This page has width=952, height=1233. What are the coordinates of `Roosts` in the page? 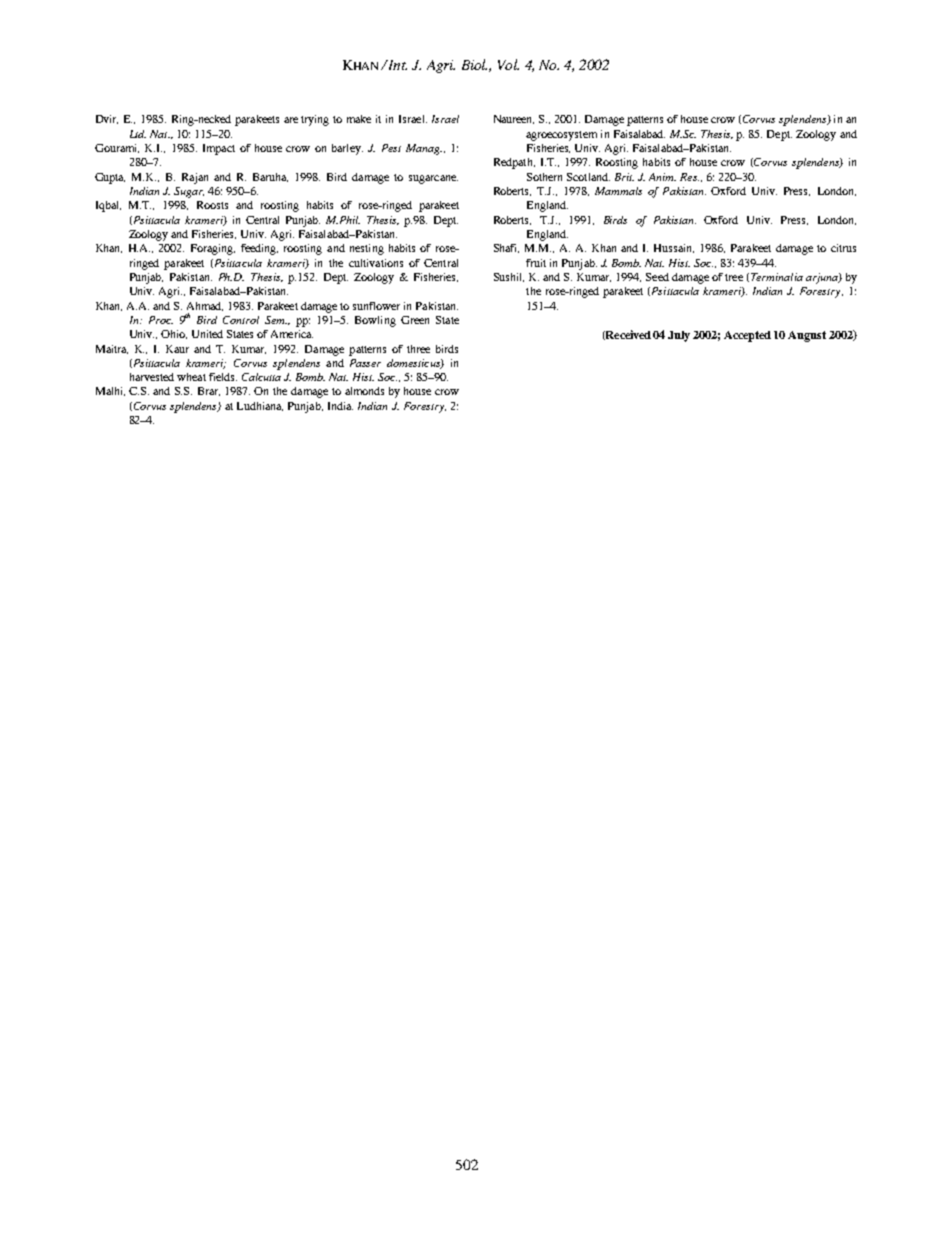 It's located at (212, 205).
